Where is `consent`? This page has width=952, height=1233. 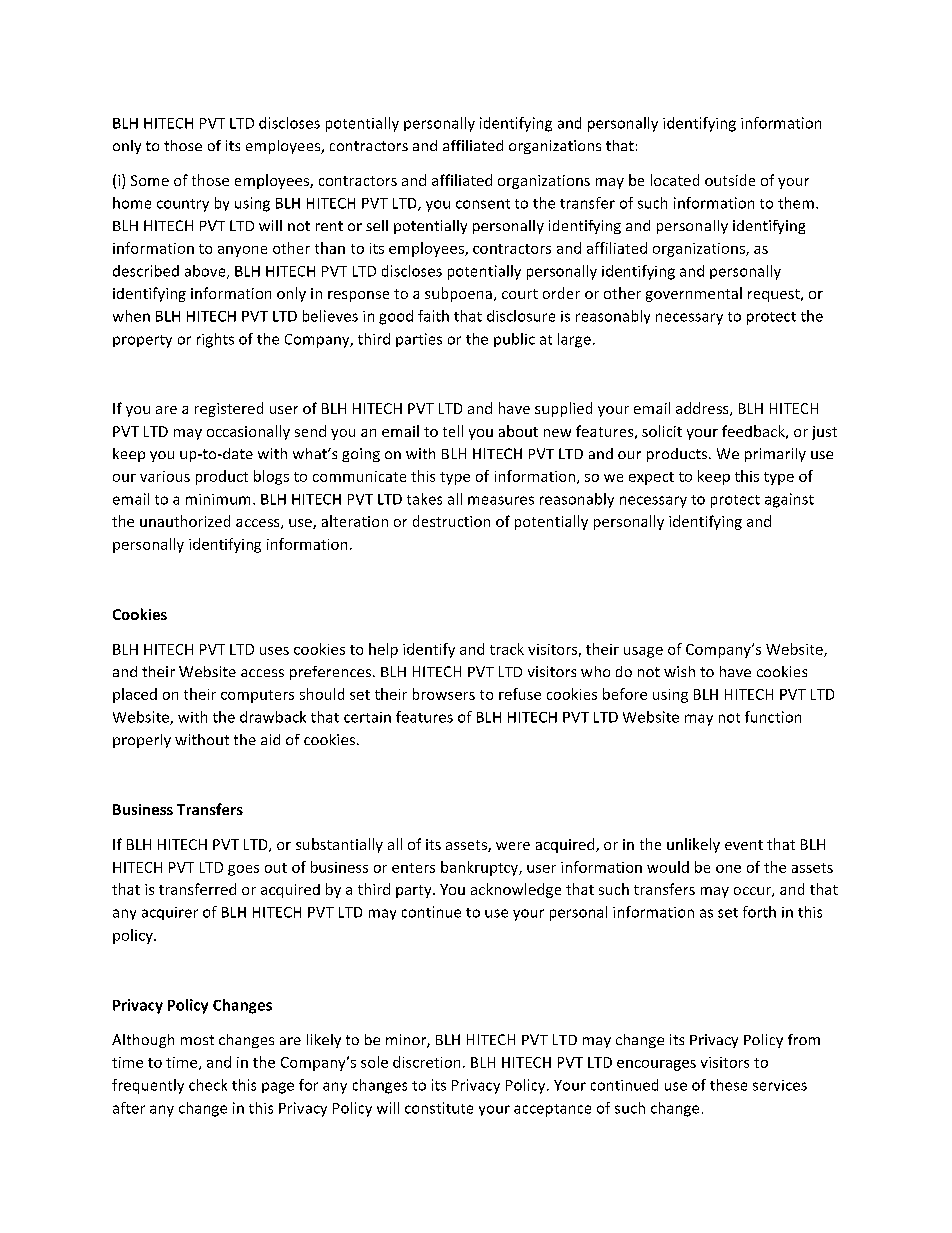 consent is located at coordinates (483, 204).
